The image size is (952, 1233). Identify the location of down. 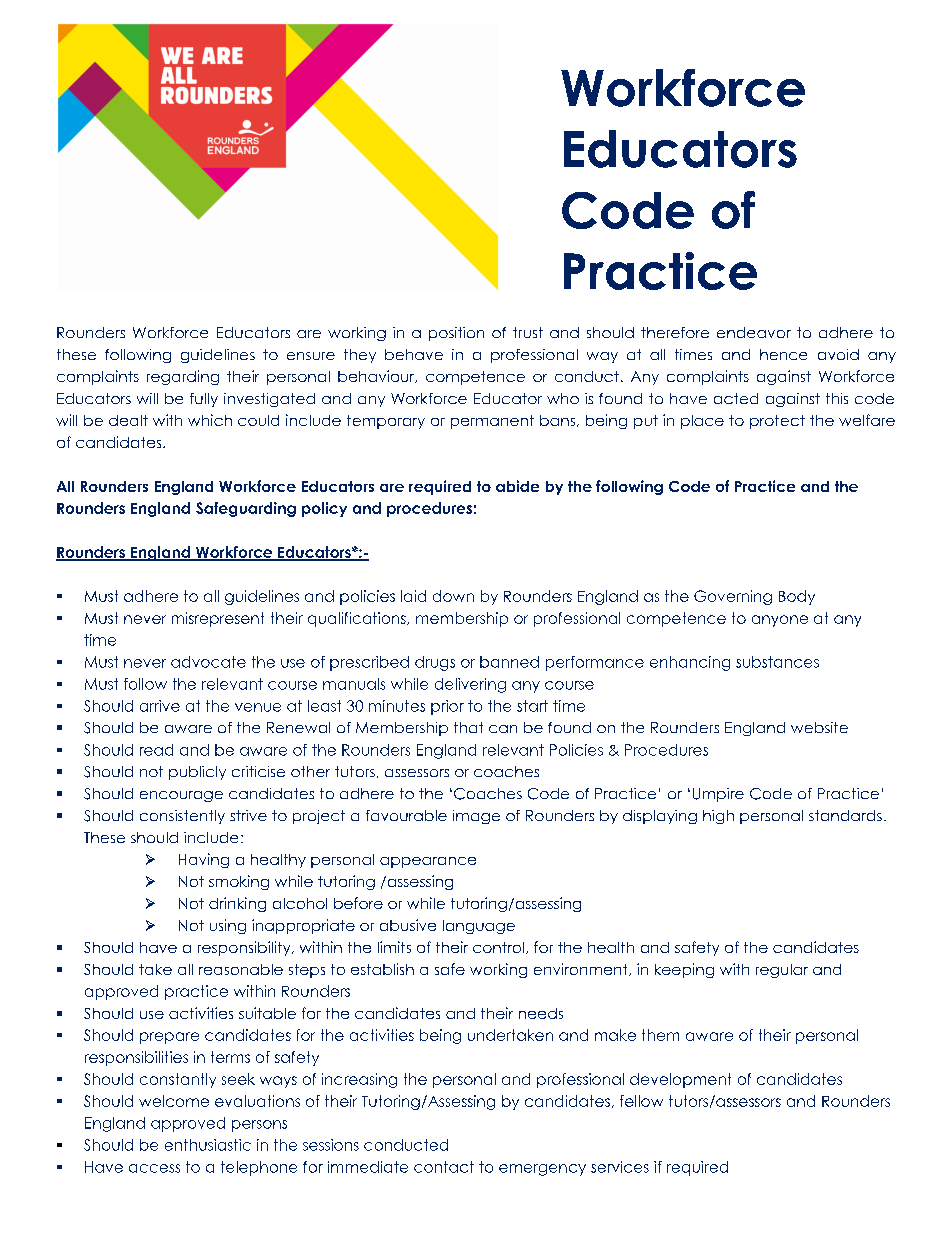
(453, 596).
